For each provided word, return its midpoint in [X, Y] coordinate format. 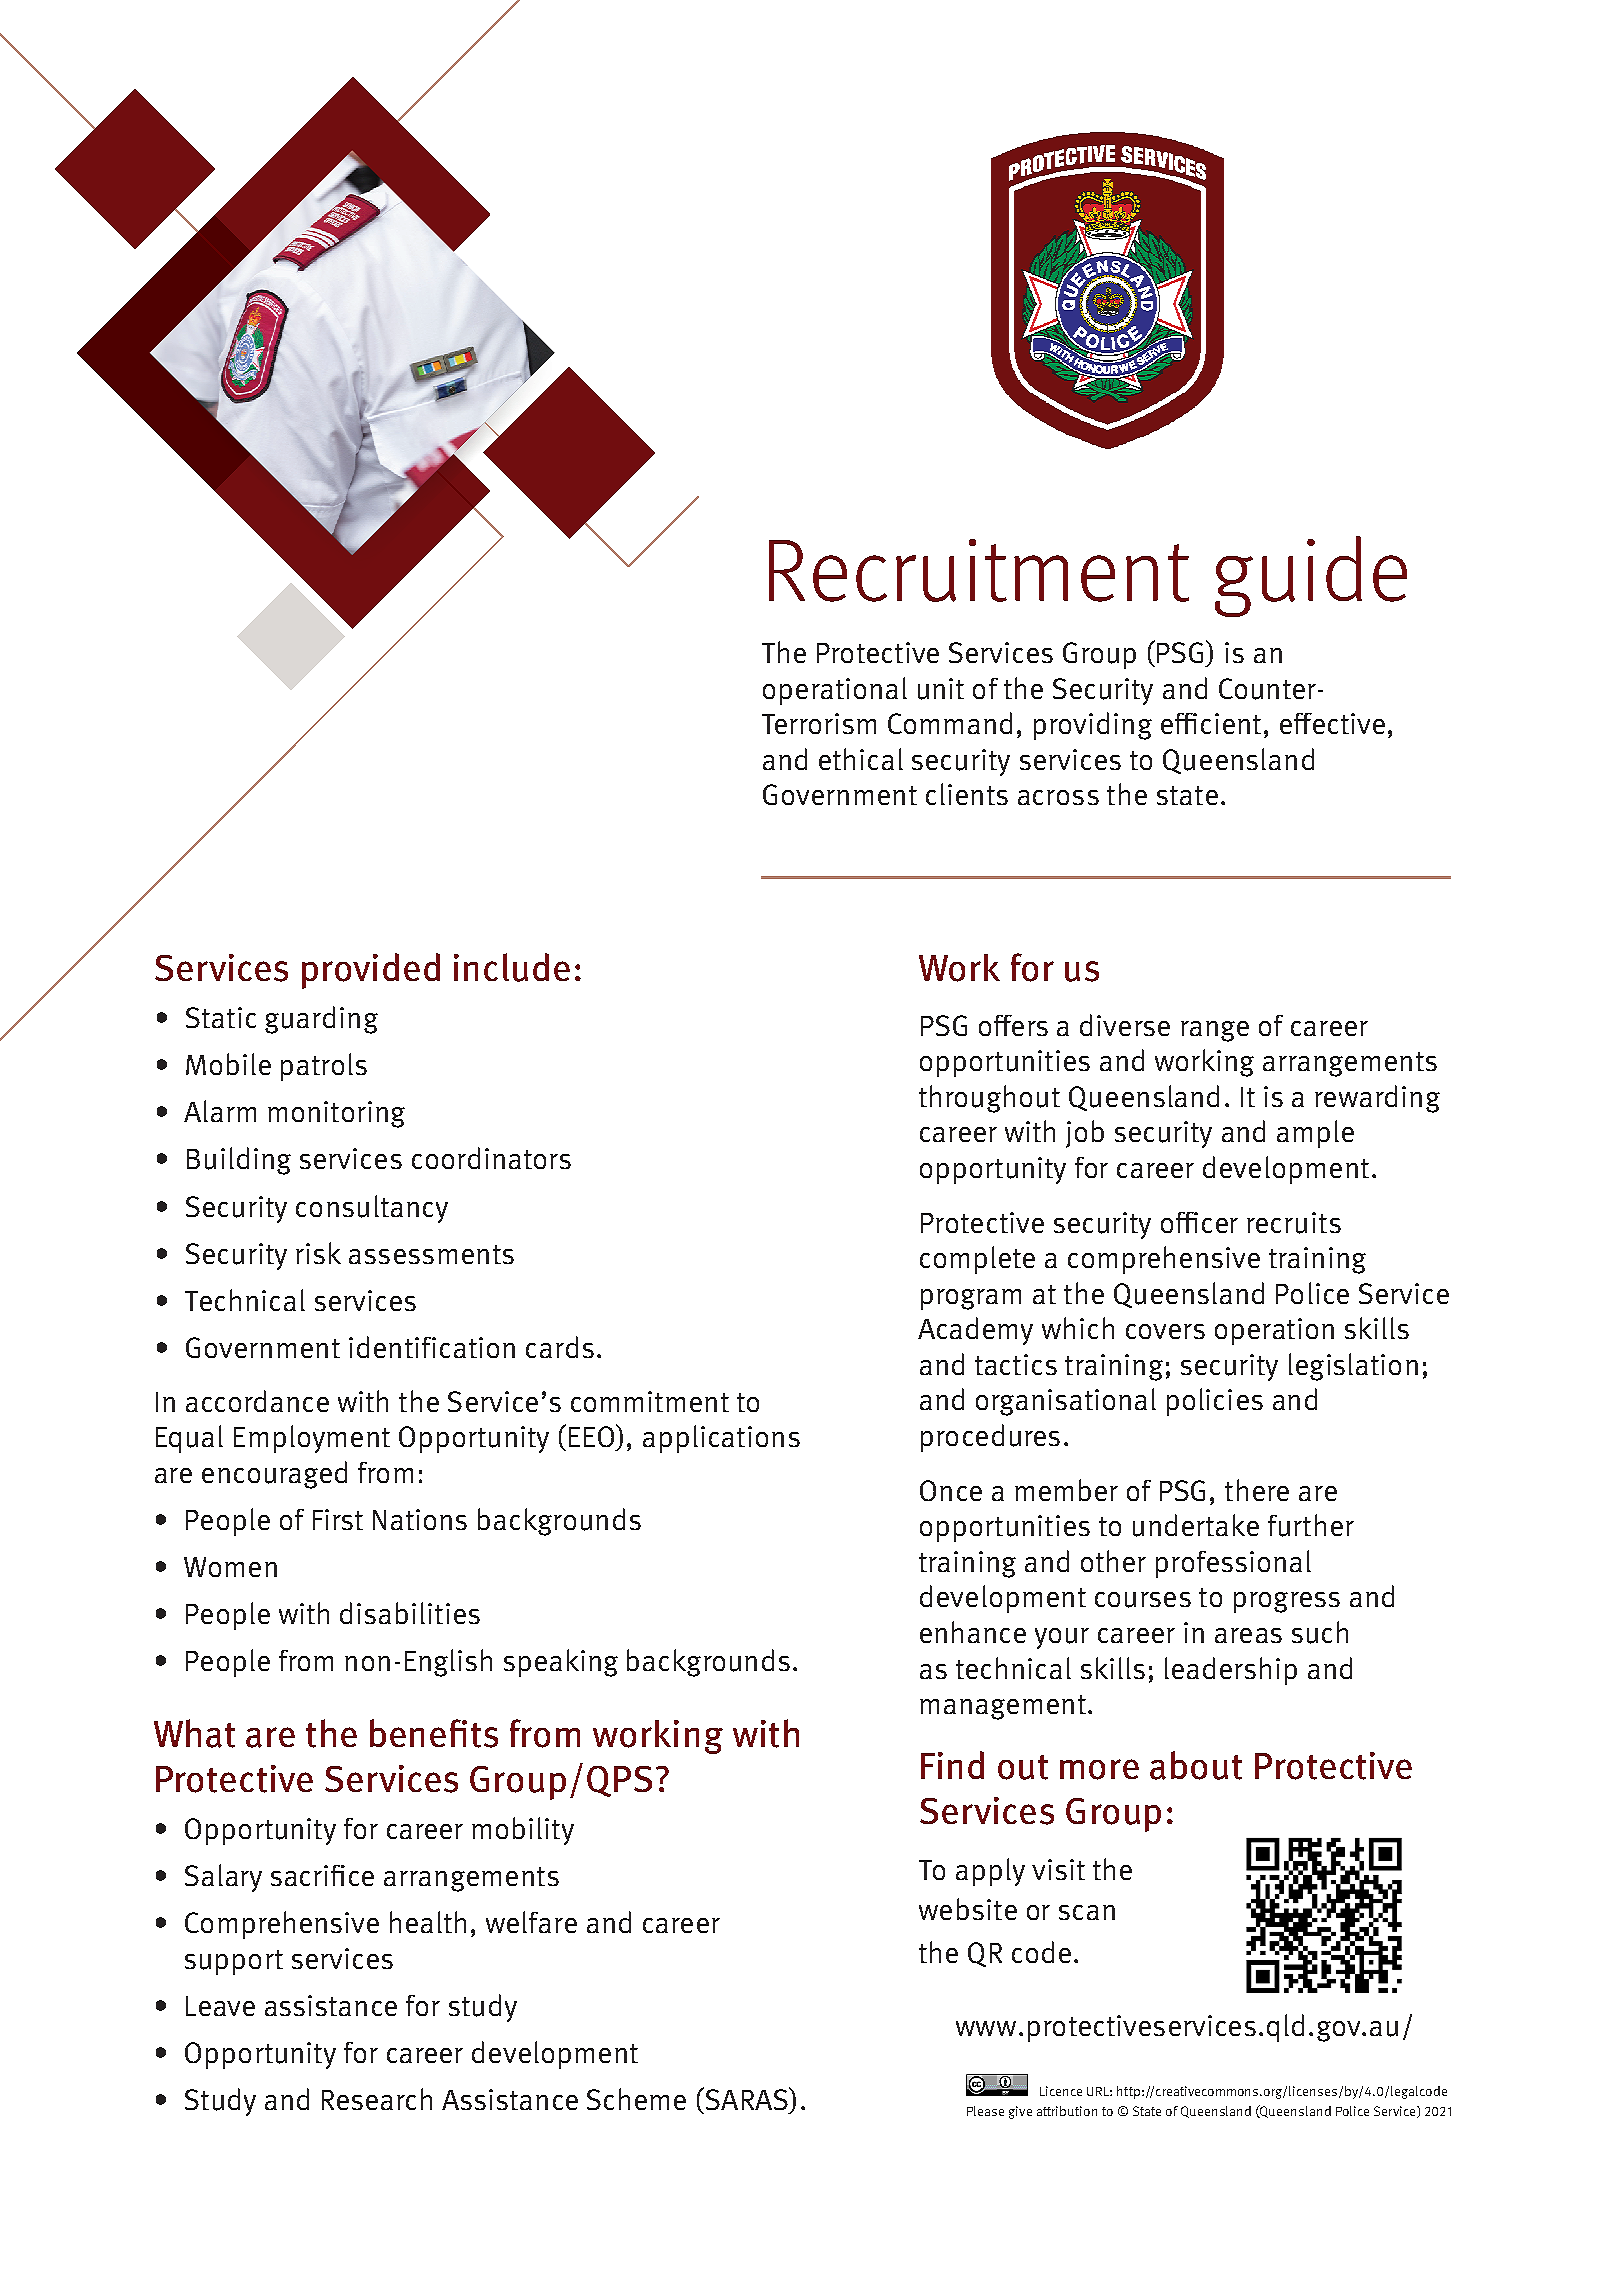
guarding [321, 1020]
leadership [1231, 1671]
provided [371, 971]
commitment [650, 1401]
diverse [1125, 1025]
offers [1013, 1025]
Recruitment [979, 570]
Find [952, 1765]
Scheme [636, 2099]
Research [377, 2099]
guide [1311, 576]
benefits [434, 1733]
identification [432, 1347]
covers [1165, 1331]
